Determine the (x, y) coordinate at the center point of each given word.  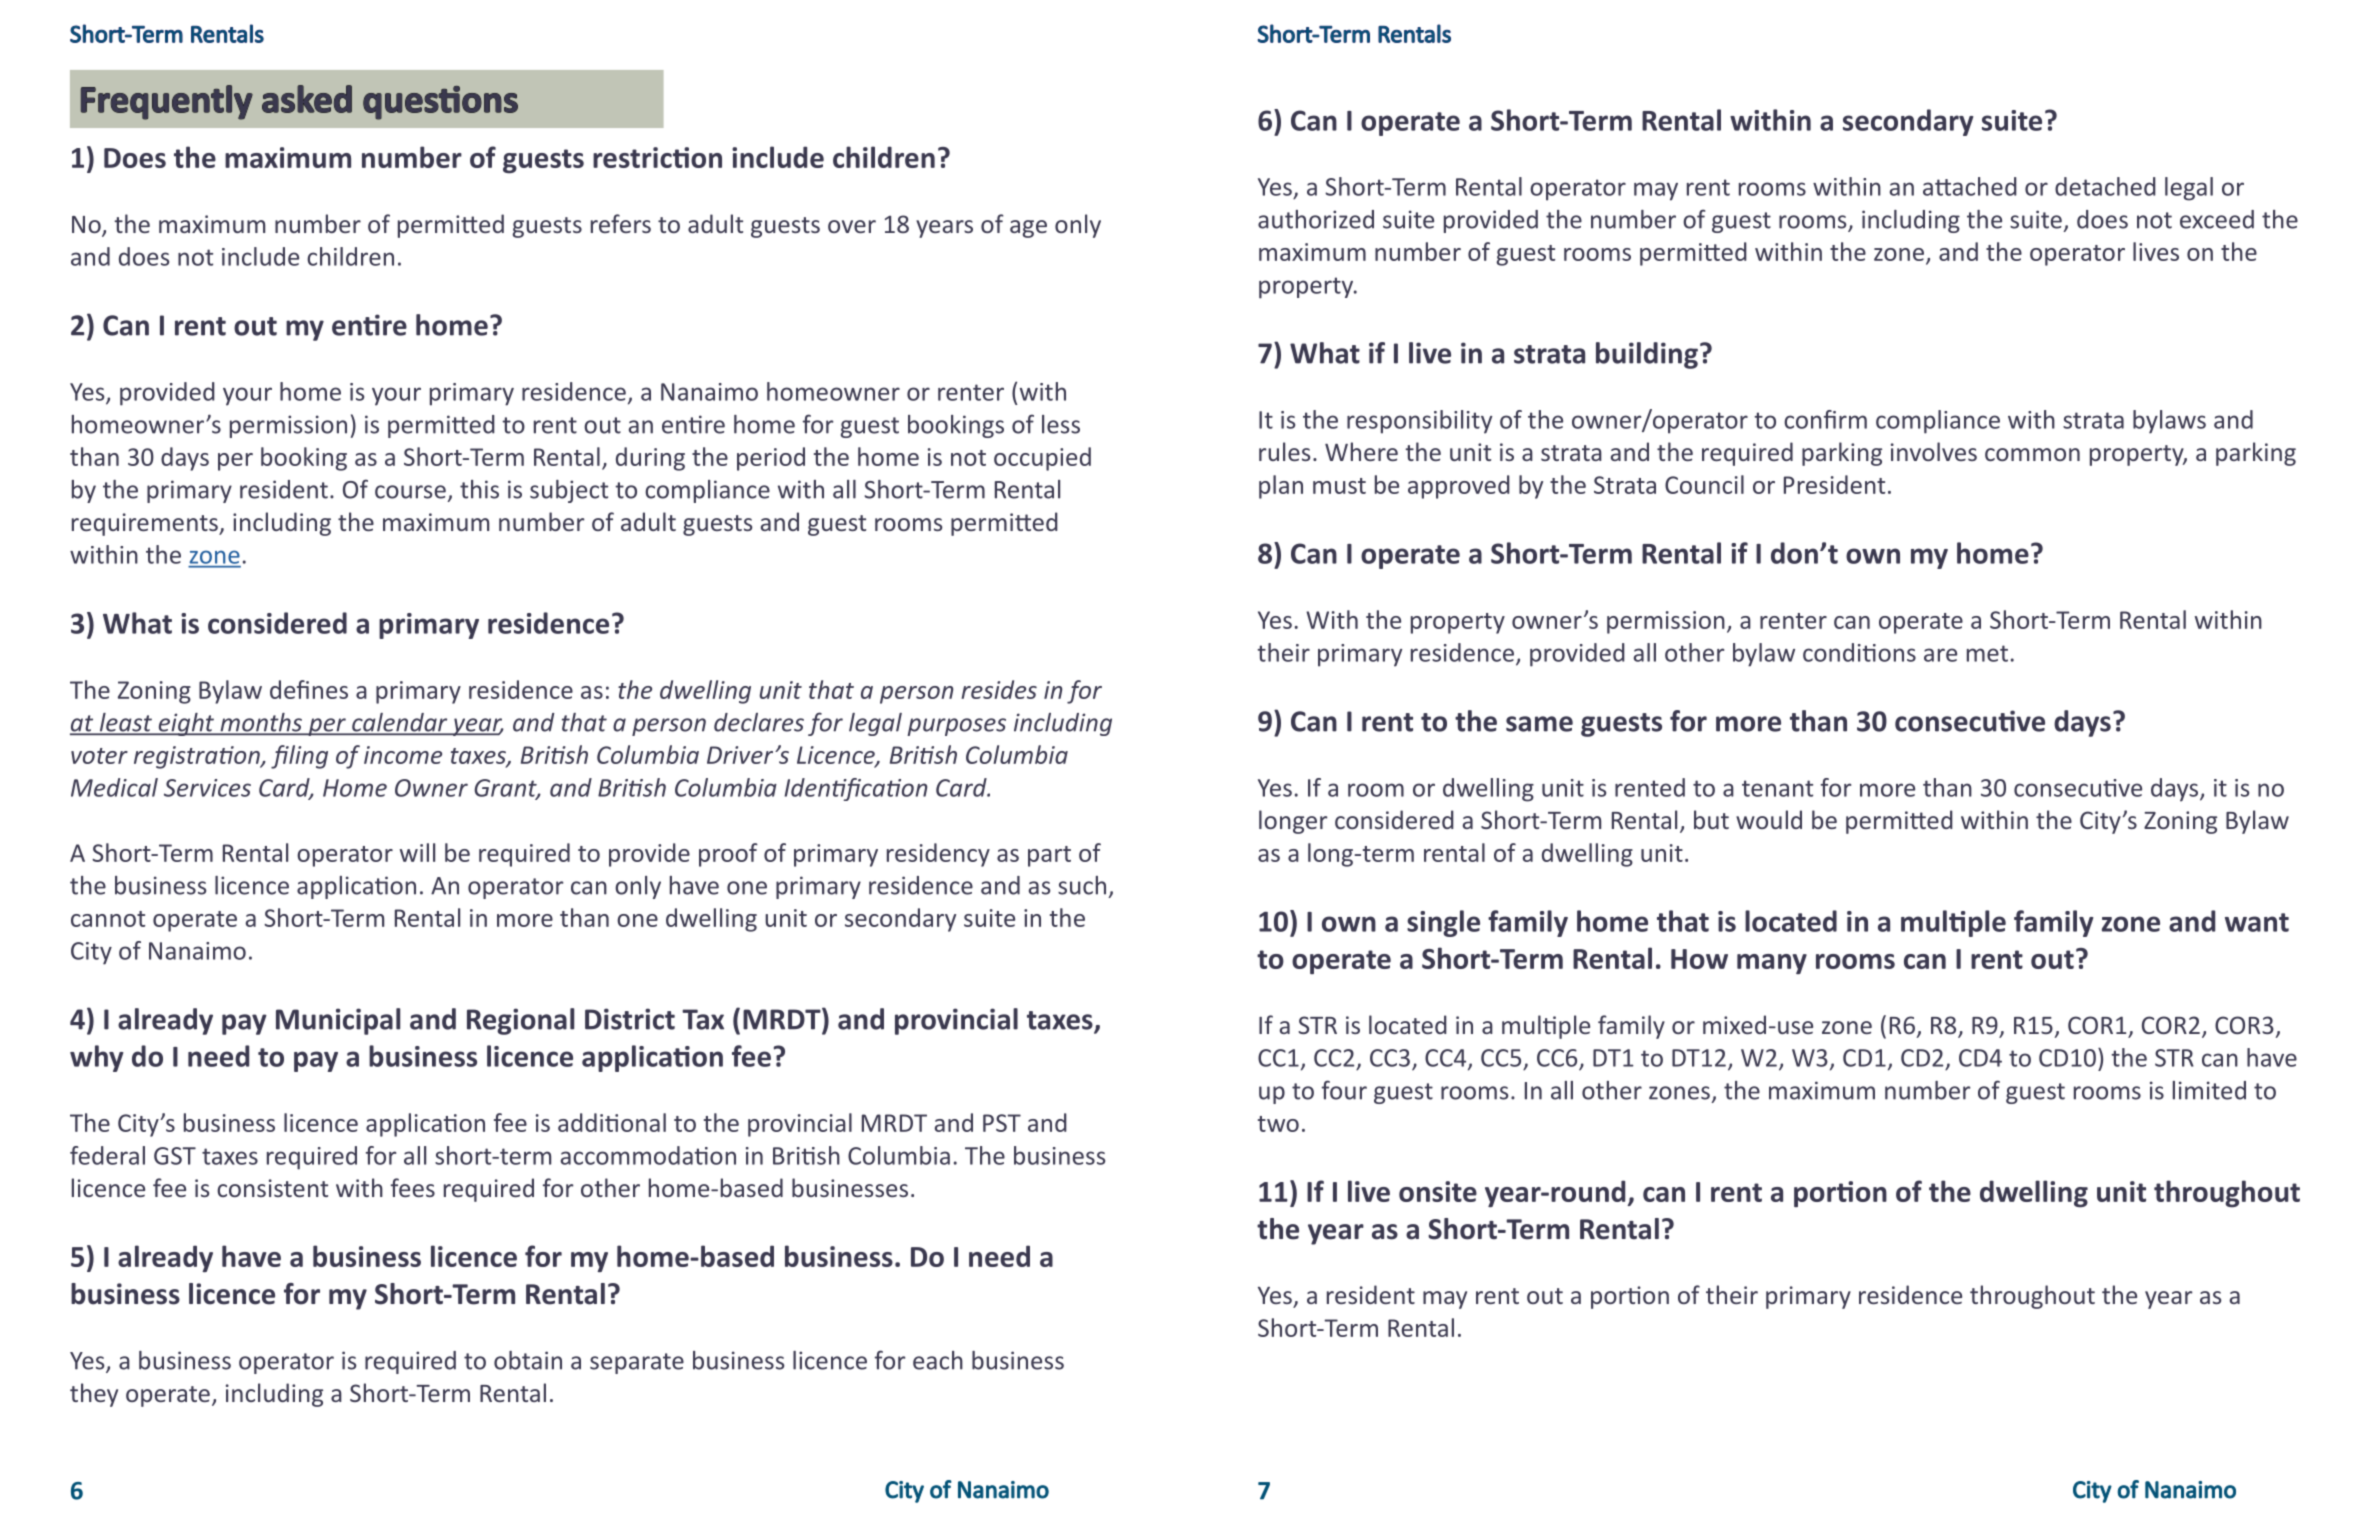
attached (1970, 186)
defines (309, 689)
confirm (1825, 419)
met (1987, 653)
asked (307, 99)
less (1061, 424)
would (1769, 819)
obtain (528, 1360)
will (417, 852)
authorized (1316, 219)
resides (999, 689)
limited (2209, 1090)
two (1278, 1124)
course (410, 492)
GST (175, 1156)
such (1082, 885)
